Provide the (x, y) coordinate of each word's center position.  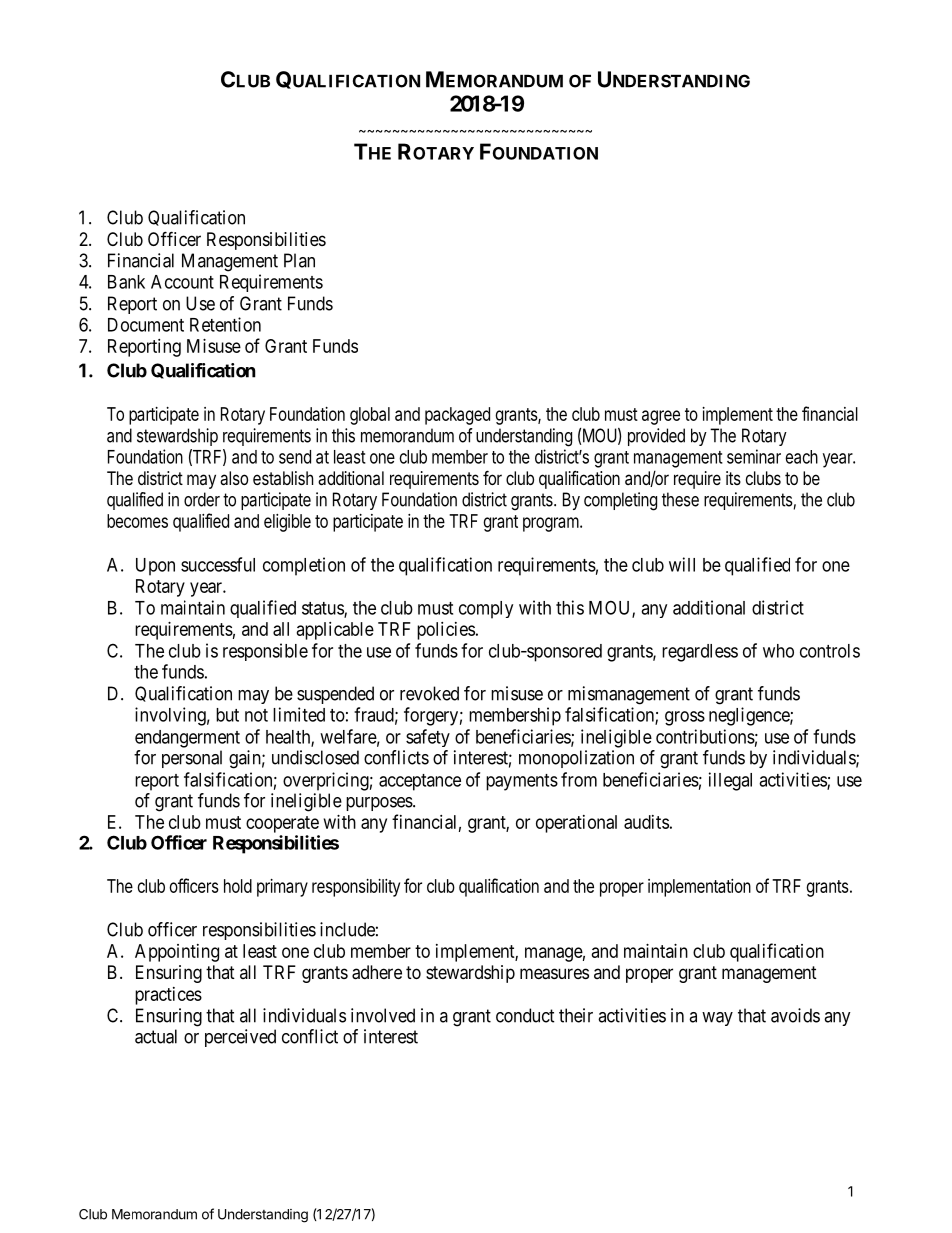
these (680, 499)
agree (661, 417)
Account (182, 282)
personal (192, 759)
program (551, 524)
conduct (525, 1015)
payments (522, 782)
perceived (240, 1038)
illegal (730, 781)
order (202, 499)
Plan (299, 260)
